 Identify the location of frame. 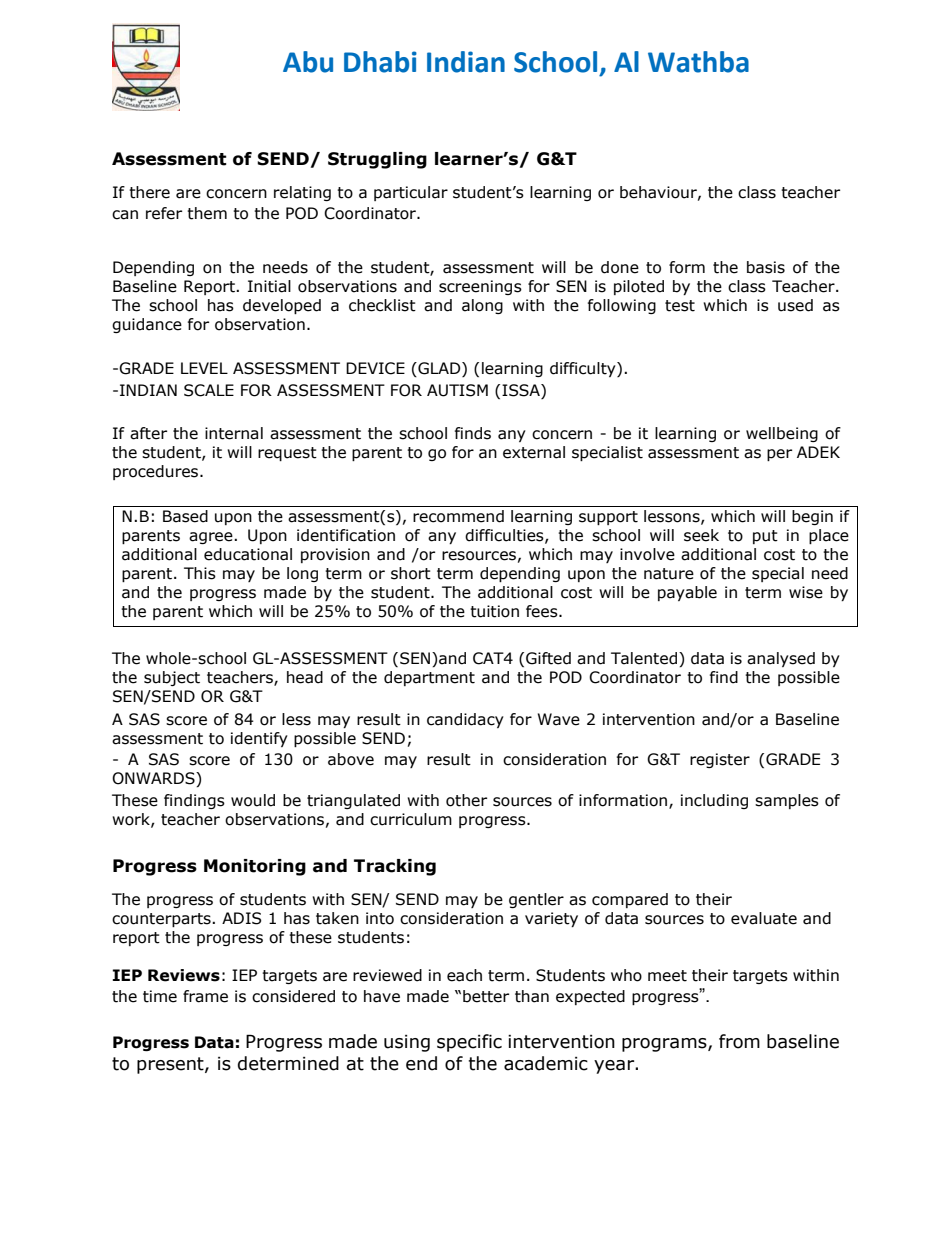
(205, 996).
